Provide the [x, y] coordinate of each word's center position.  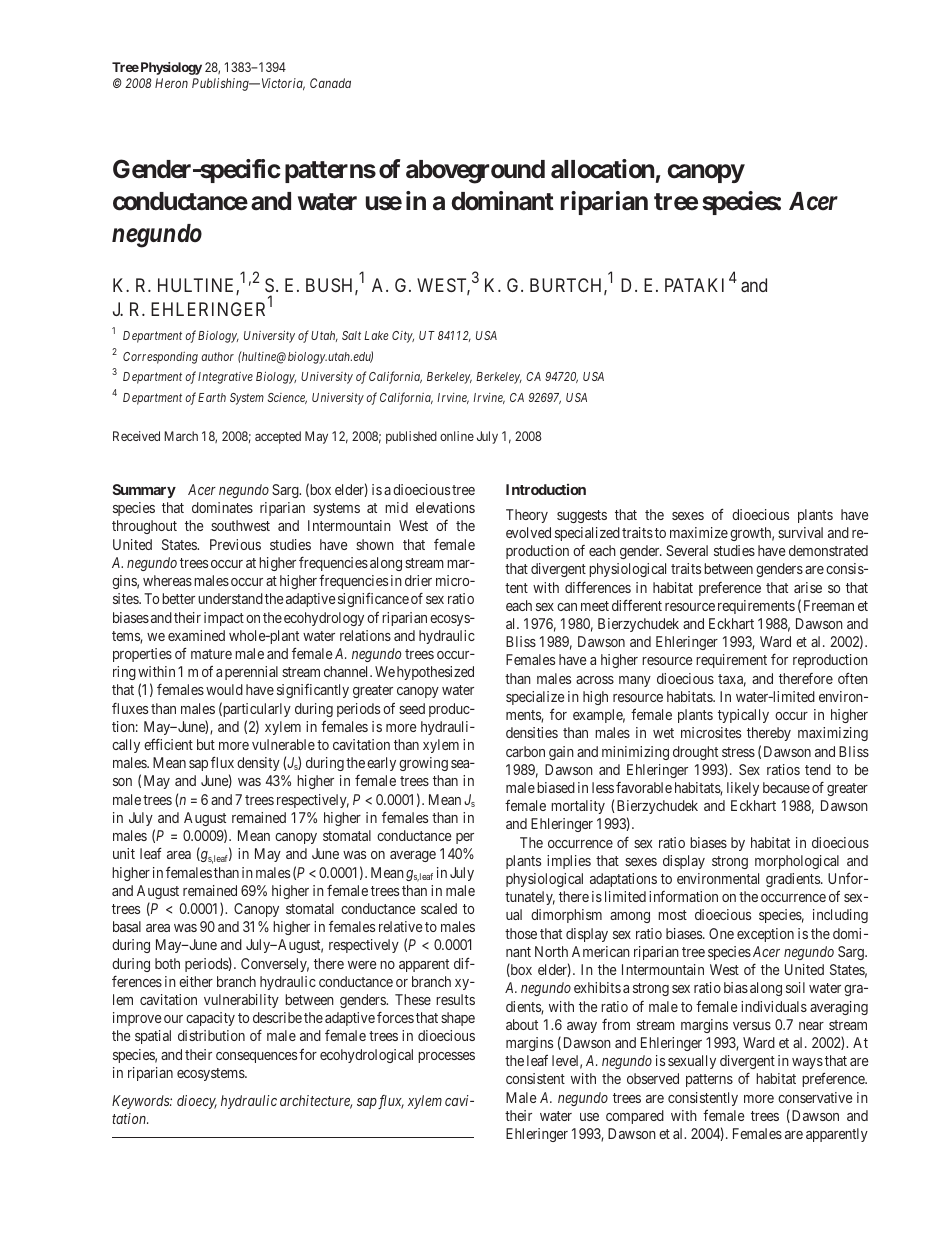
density [258, 764]
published [411, 437]
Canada [330, 83]
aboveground [475, 172]
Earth [212, 397]
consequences [256, 1057]
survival [800, 532]
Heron [171, 83]
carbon [525, 751]
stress [738, 752]
